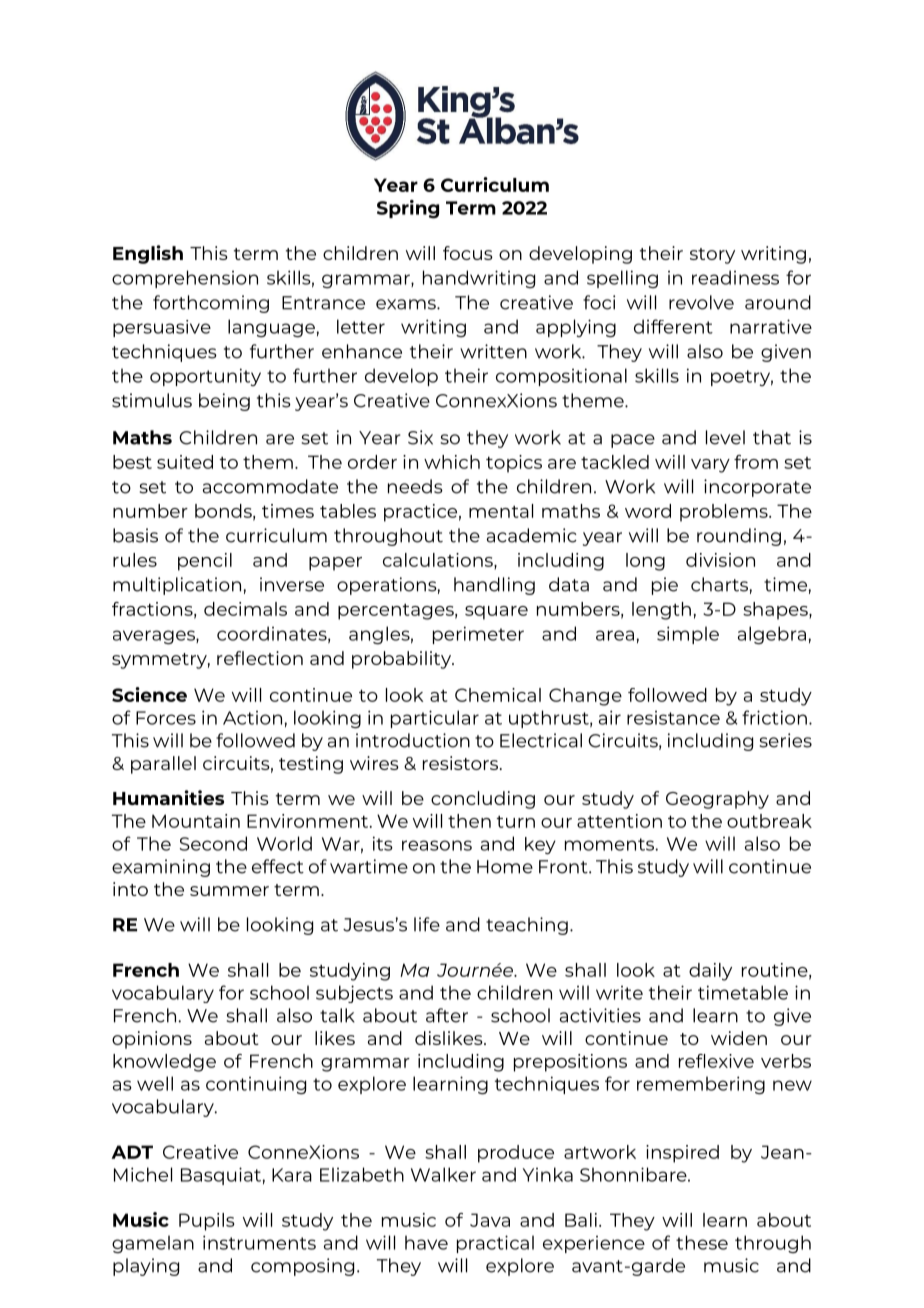 This page has width=924, height=1308. Describe the element at coordinates (229, 891) in the page. I see `summer` at that location.
